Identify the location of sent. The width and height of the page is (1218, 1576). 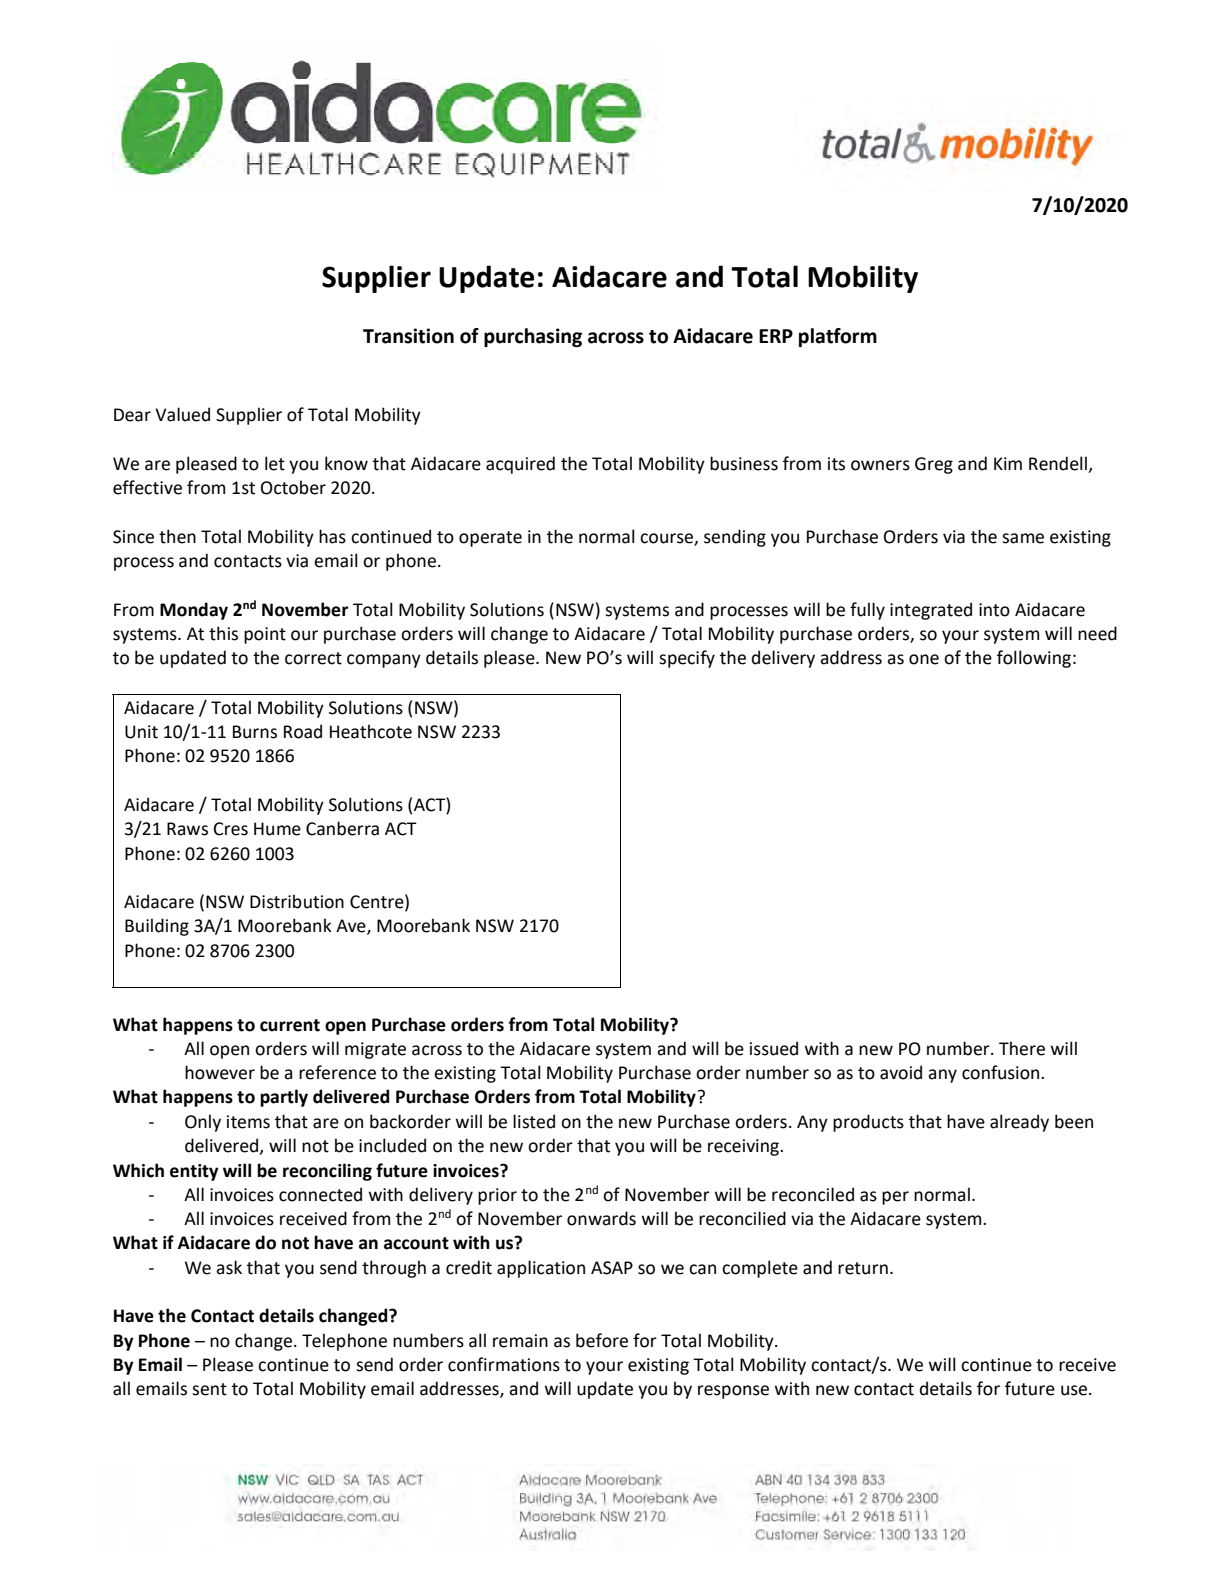
(209, 1389).
